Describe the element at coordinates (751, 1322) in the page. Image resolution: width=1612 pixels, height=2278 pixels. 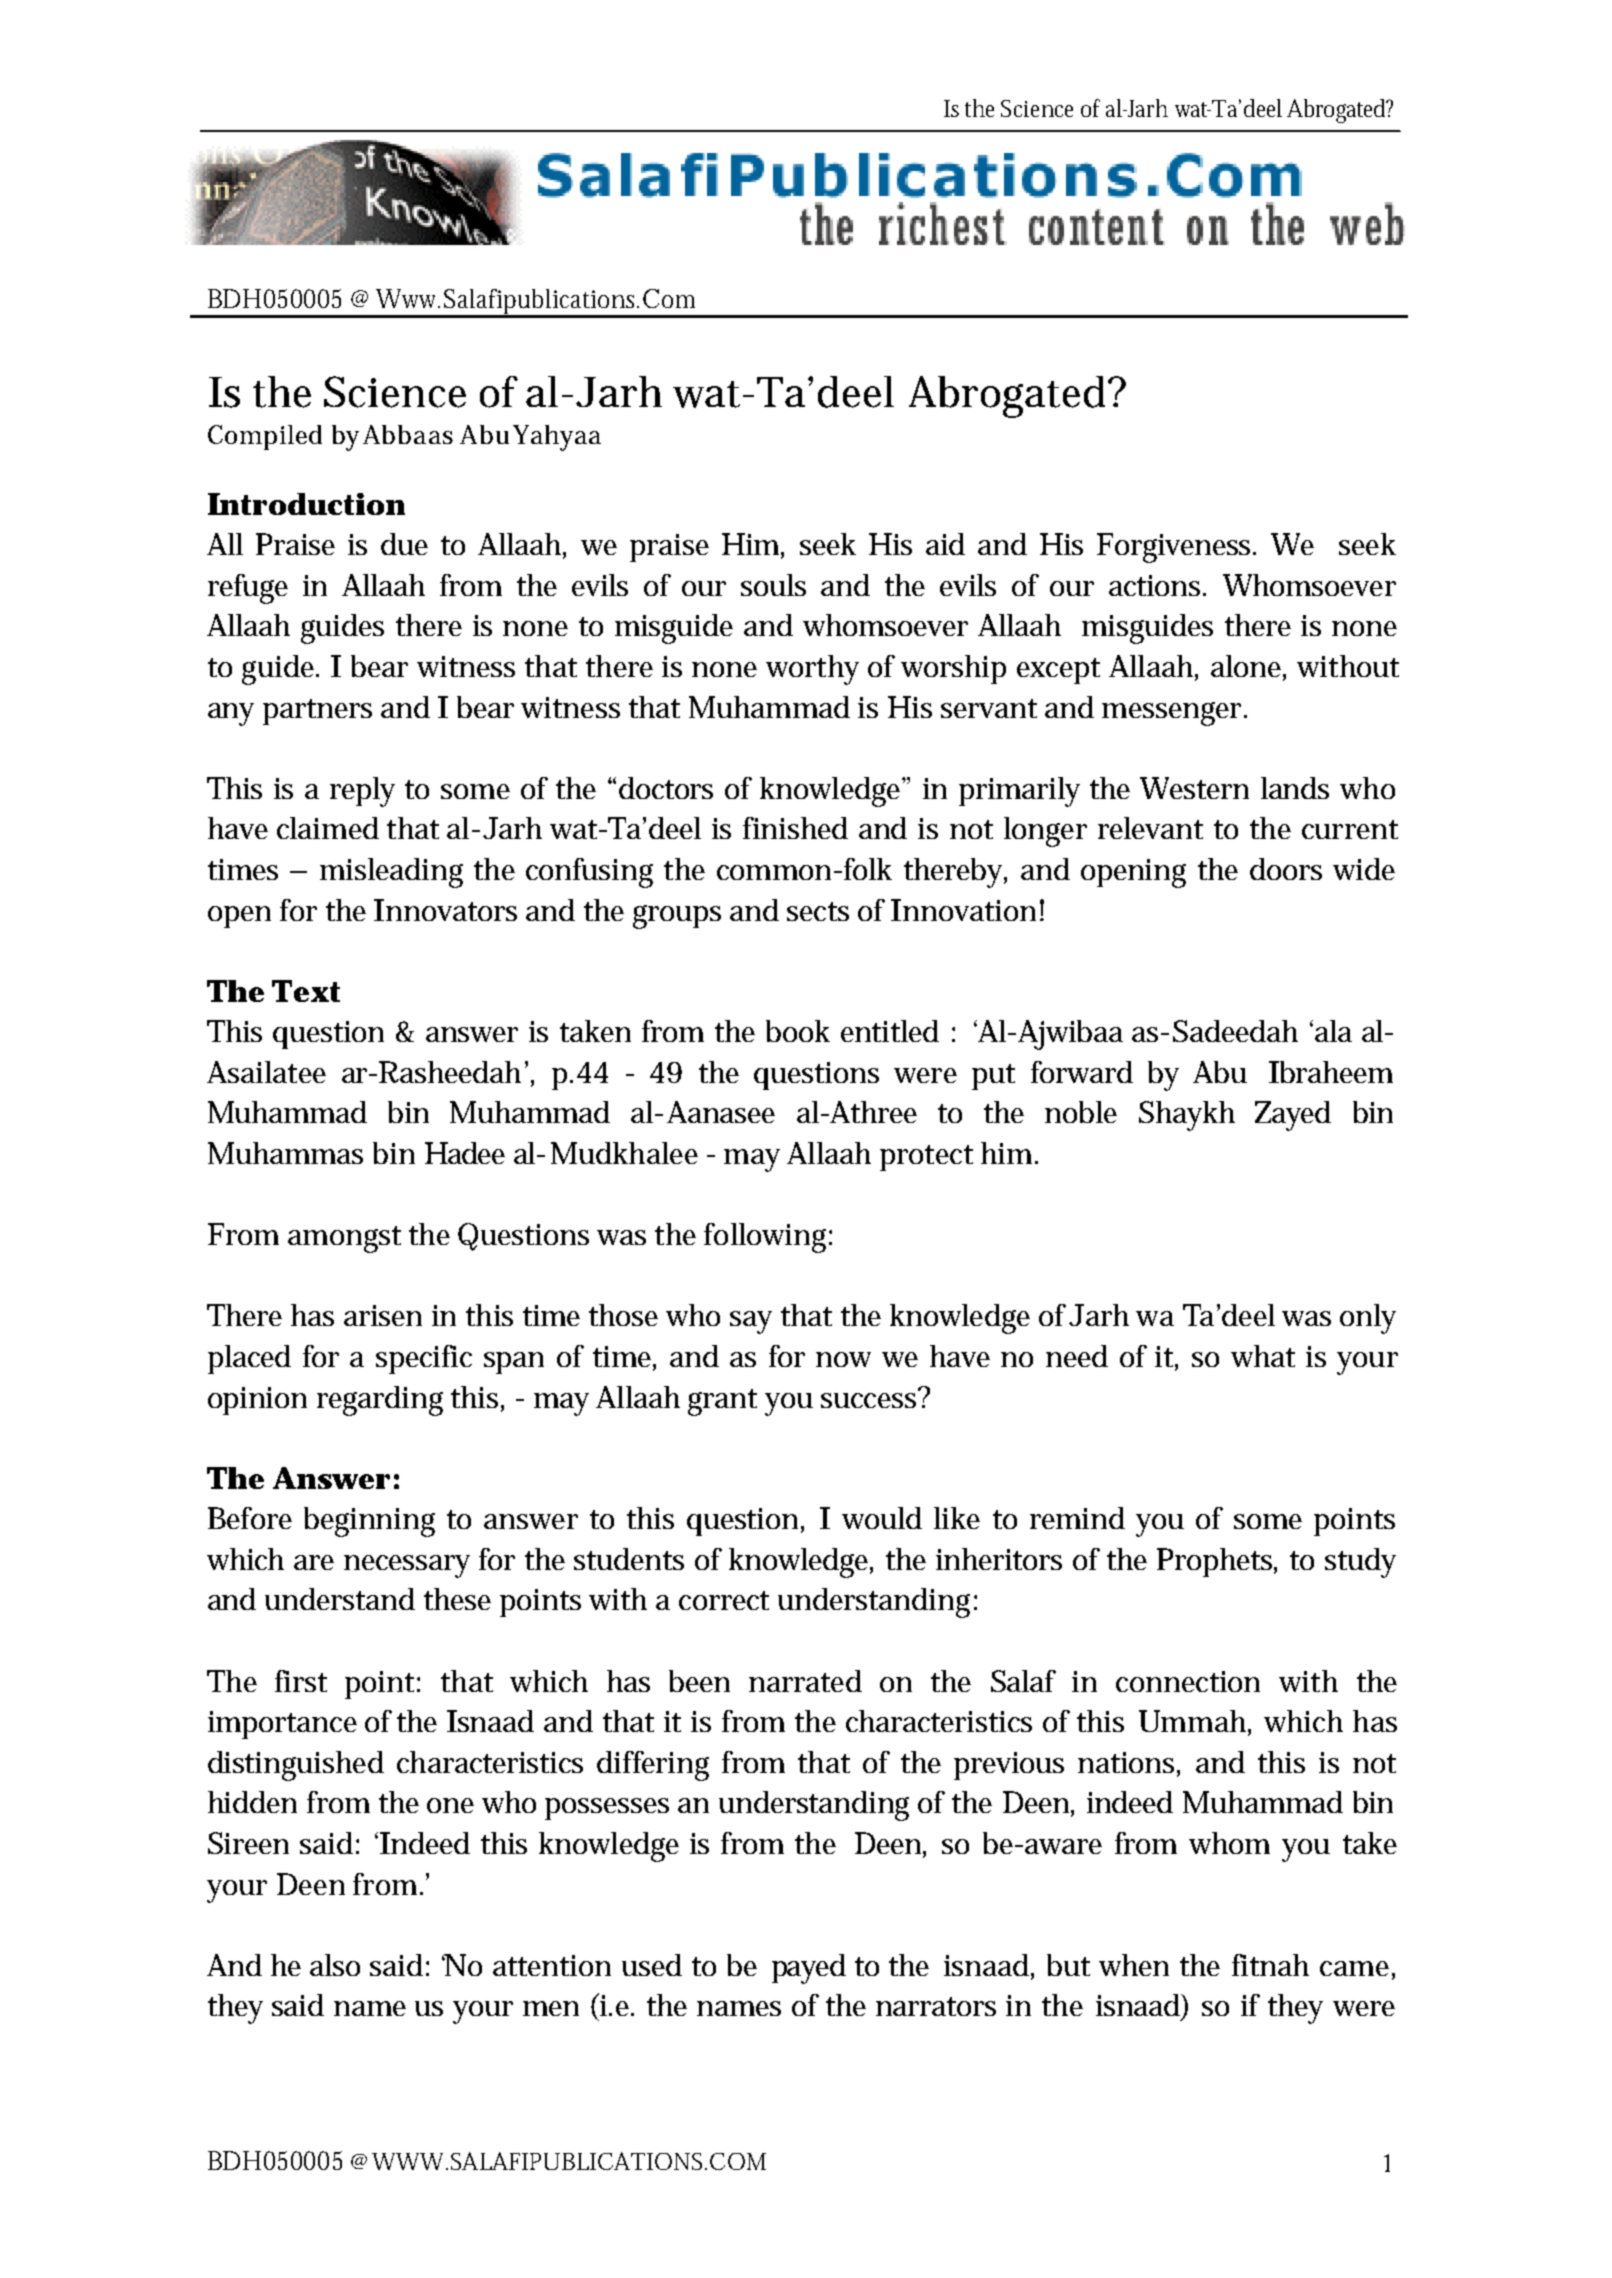
I see `say` at that location.
